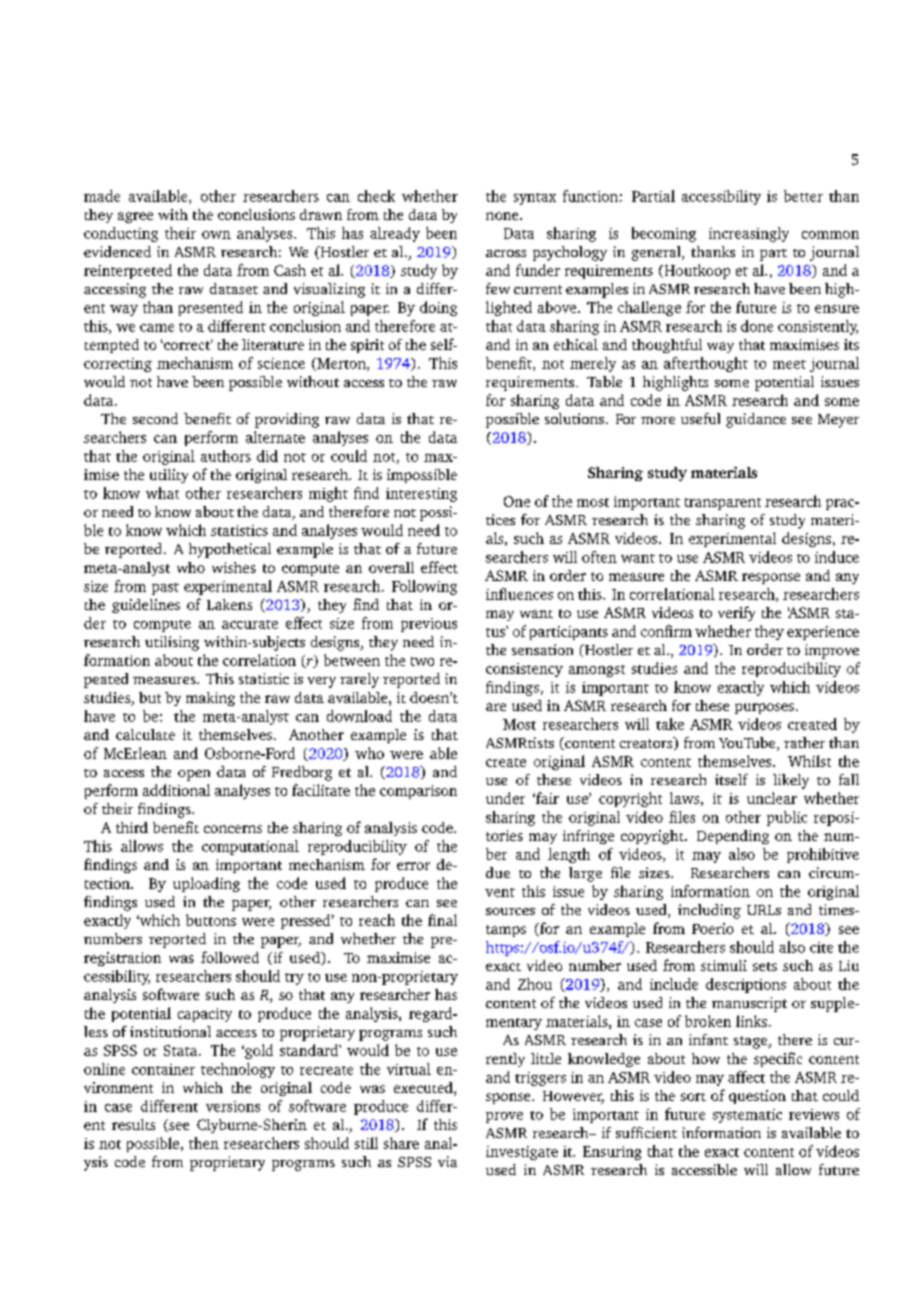 Image resolution: width=924 pixels, height=1308 pixels. What do you see at coordinates (447, 1161) in the image?
I see `via` at bounding box center [447, 1161].
